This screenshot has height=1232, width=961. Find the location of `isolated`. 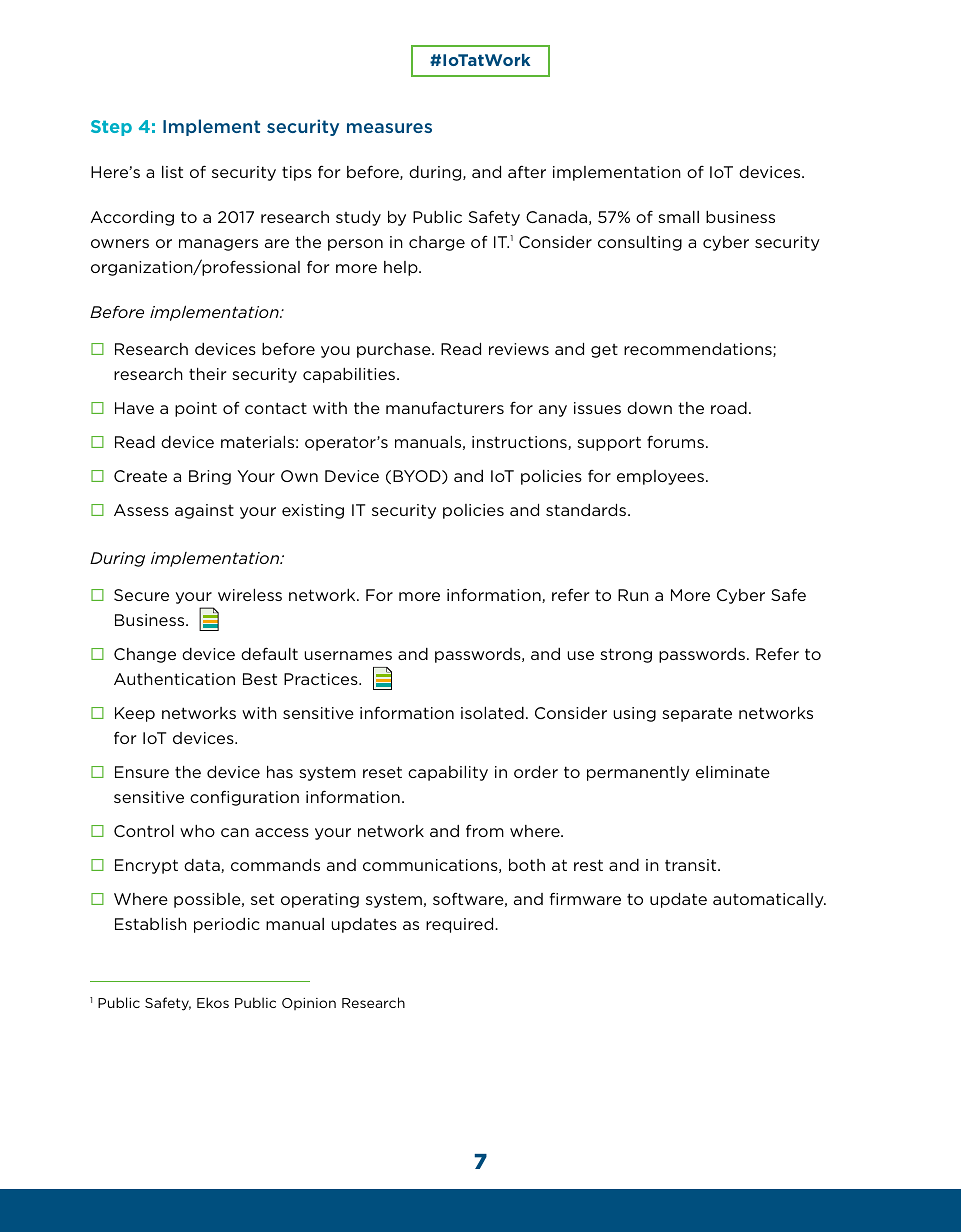

isolated is located at coordinates (492, 713).
